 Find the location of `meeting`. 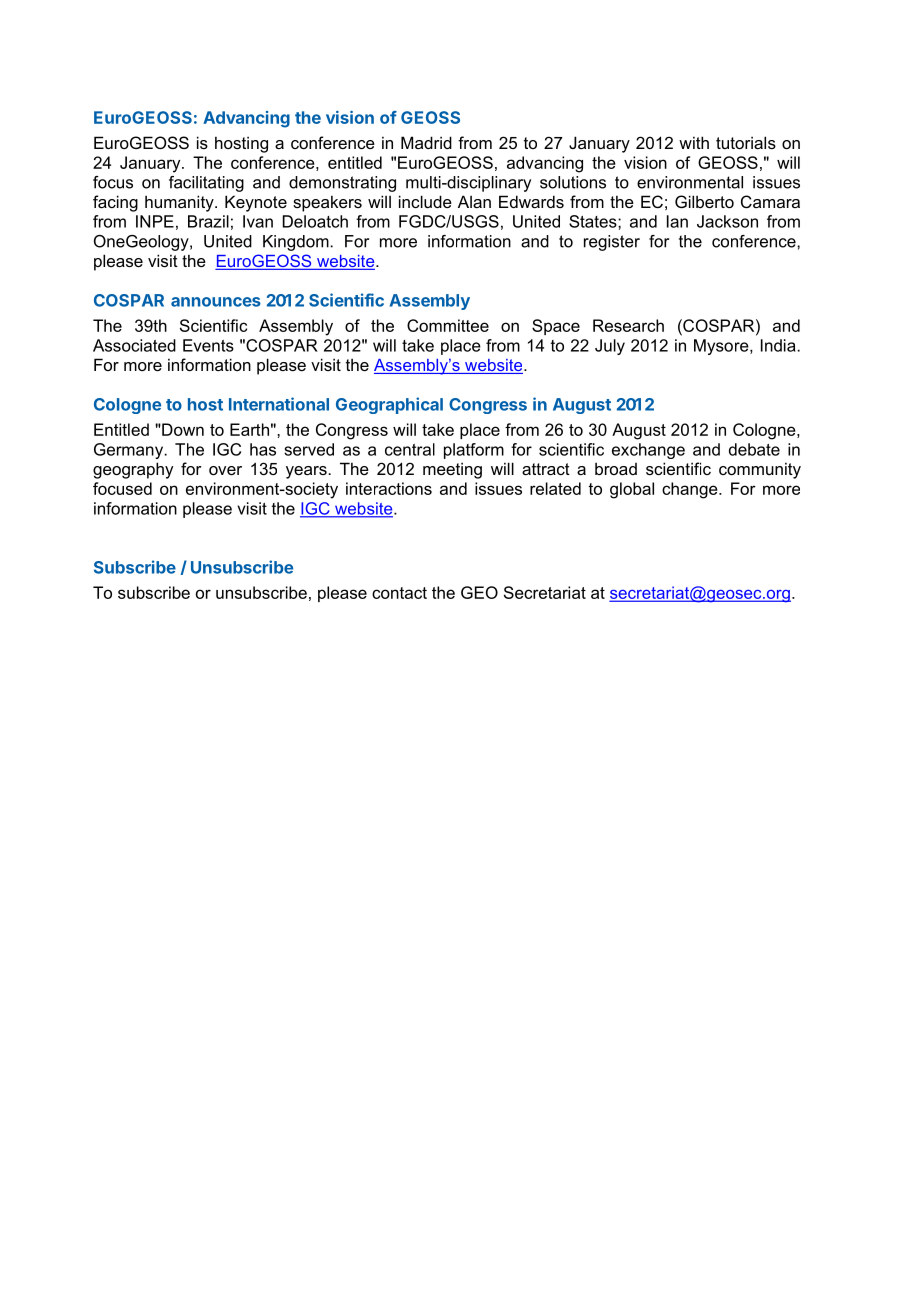

meeting is located at coordinates (452, 470).
